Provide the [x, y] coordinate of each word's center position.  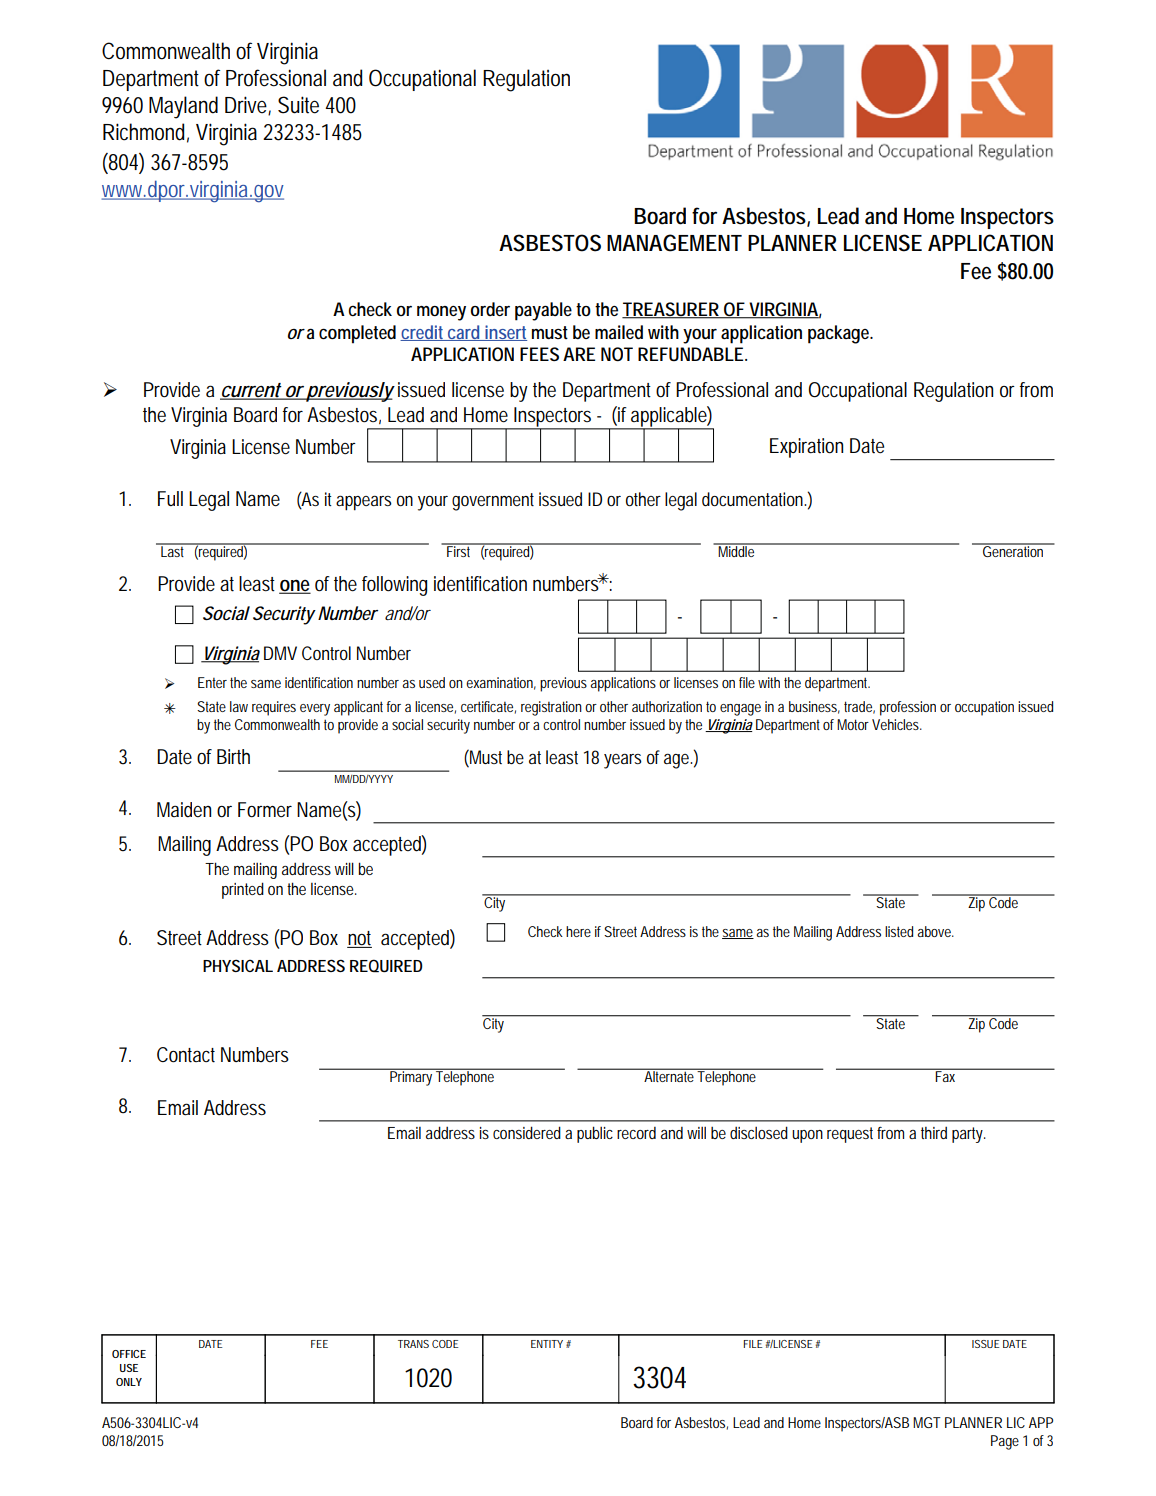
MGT [927, 1422]
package [840, 334]
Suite [298, 105]
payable [543, 311]
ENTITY [547, 1344]
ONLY [129, 1382]
